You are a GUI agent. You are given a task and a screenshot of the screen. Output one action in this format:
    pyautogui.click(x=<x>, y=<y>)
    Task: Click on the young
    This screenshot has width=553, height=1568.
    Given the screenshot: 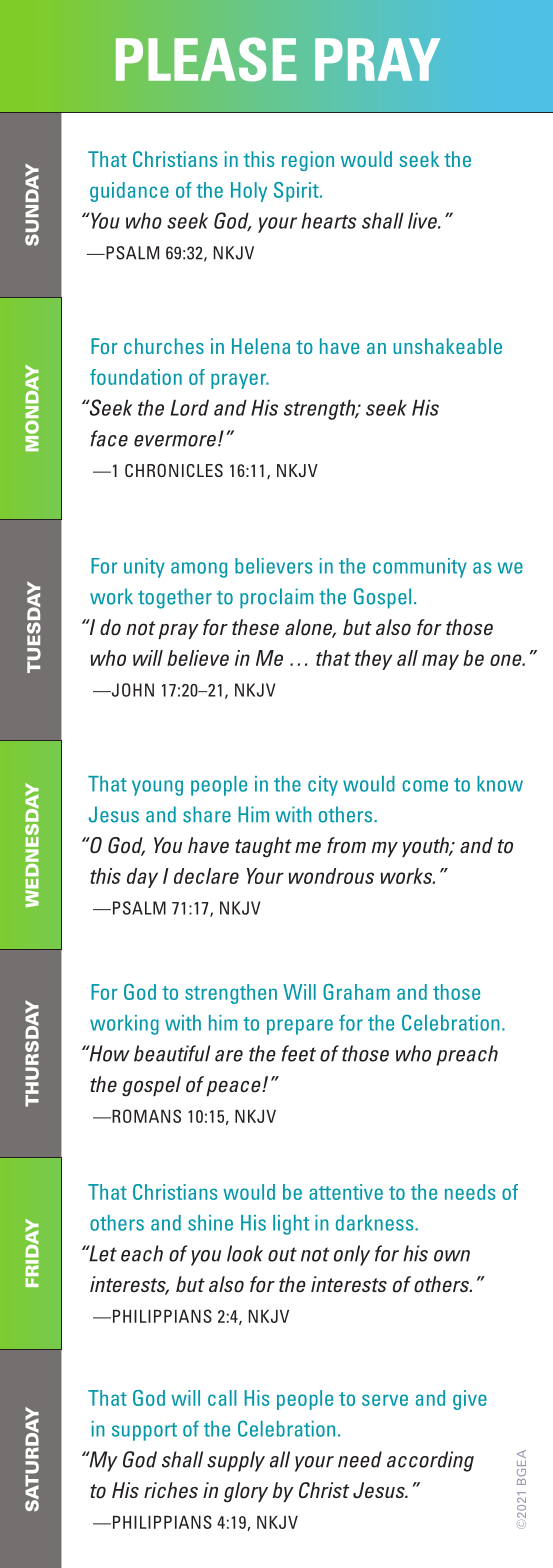 What is the action you would take?
    pyautogui.click(x=157, y=788)
